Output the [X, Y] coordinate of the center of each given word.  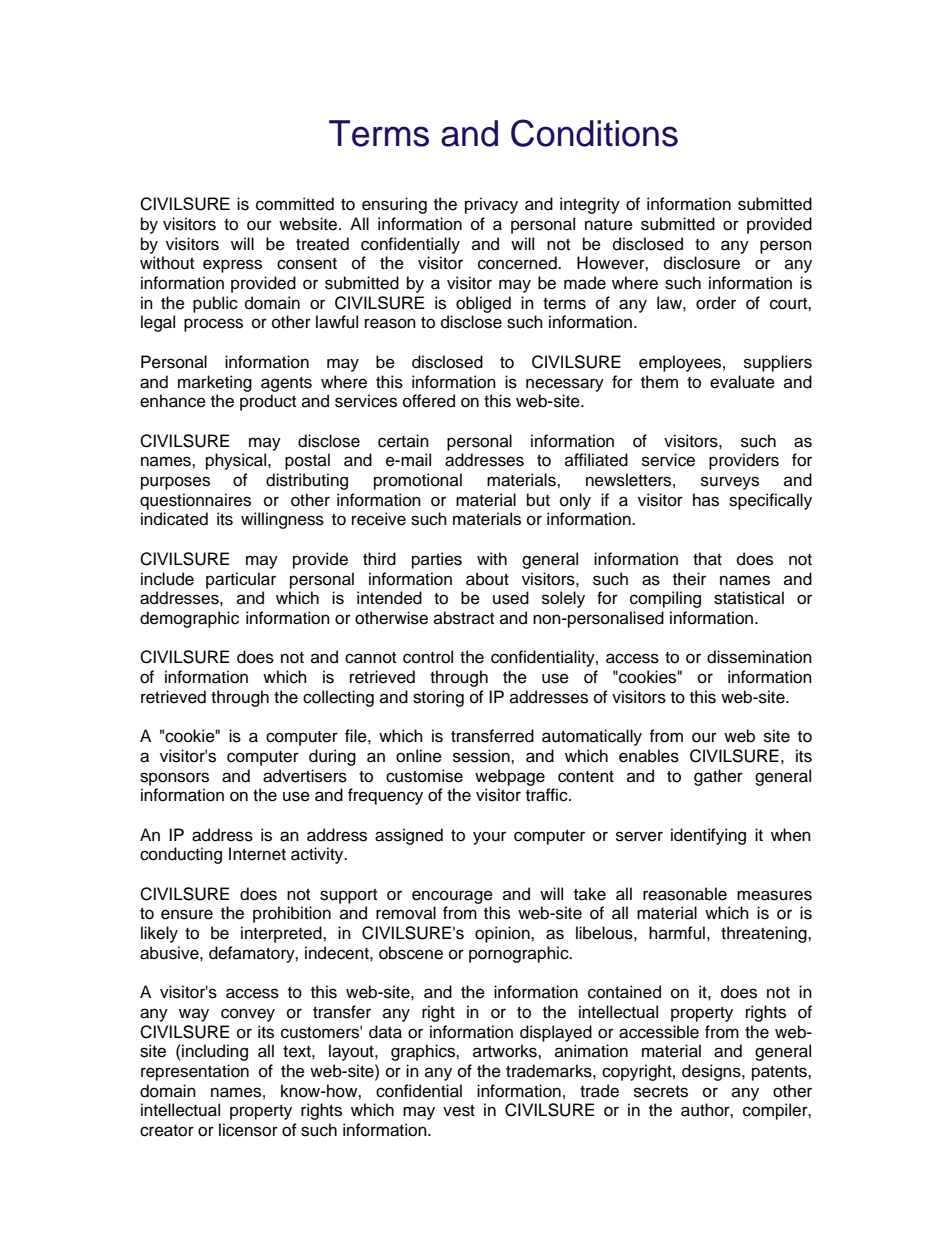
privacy [491, 205]
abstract [464, 618]
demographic [189, 619]
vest [459, 1111]
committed [295, 204]
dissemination [759, 657]
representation [195, 1072]
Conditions [594, 133]
